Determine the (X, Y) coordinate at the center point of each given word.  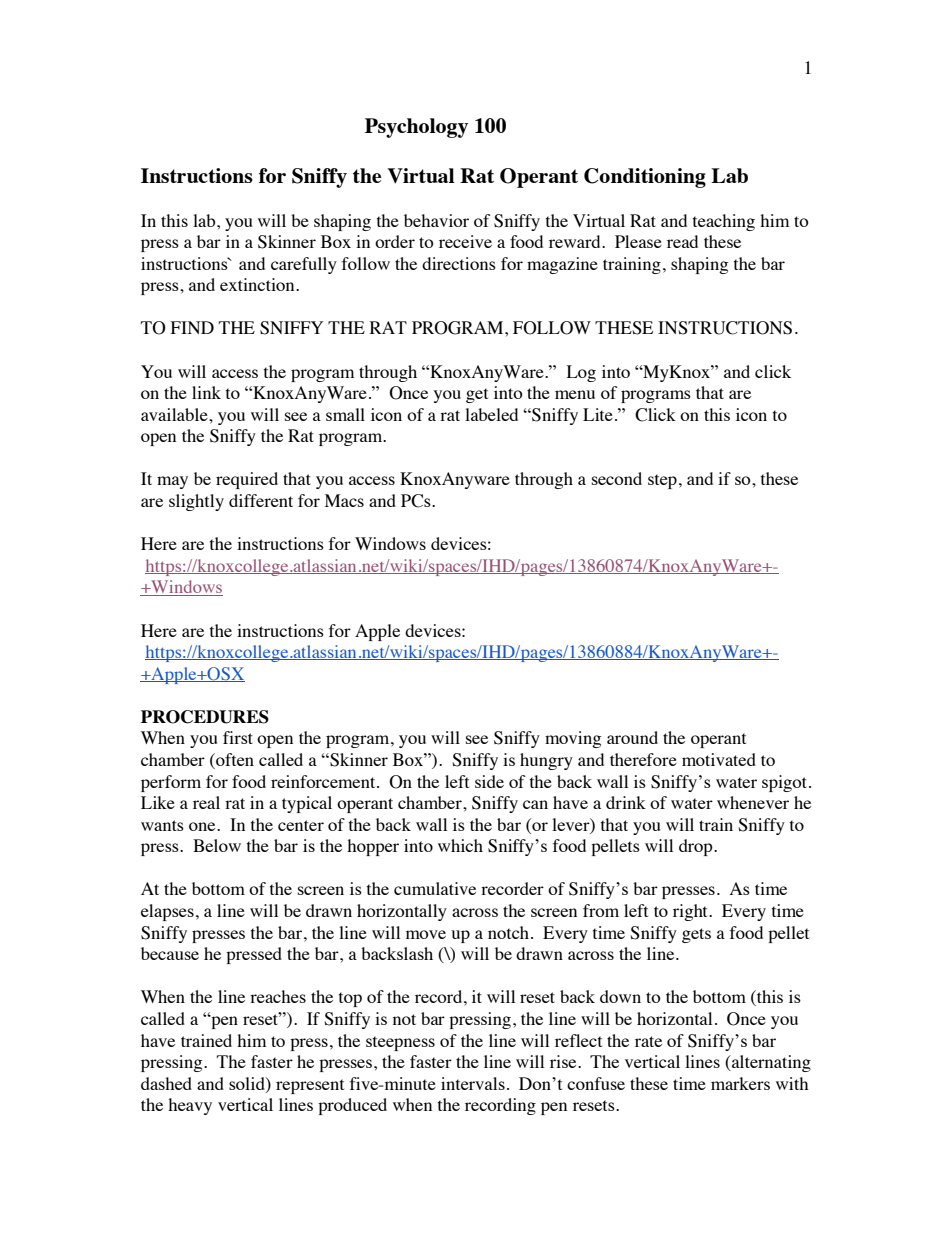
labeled (491, 414)
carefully (304, 265)
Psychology (416, 128)
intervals (473, 1083)
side (489, 781)
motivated (719, 759)
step (662, 481)
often (234, 761)
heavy (190, 1106)
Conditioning (645, 178)
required (247, 480)
